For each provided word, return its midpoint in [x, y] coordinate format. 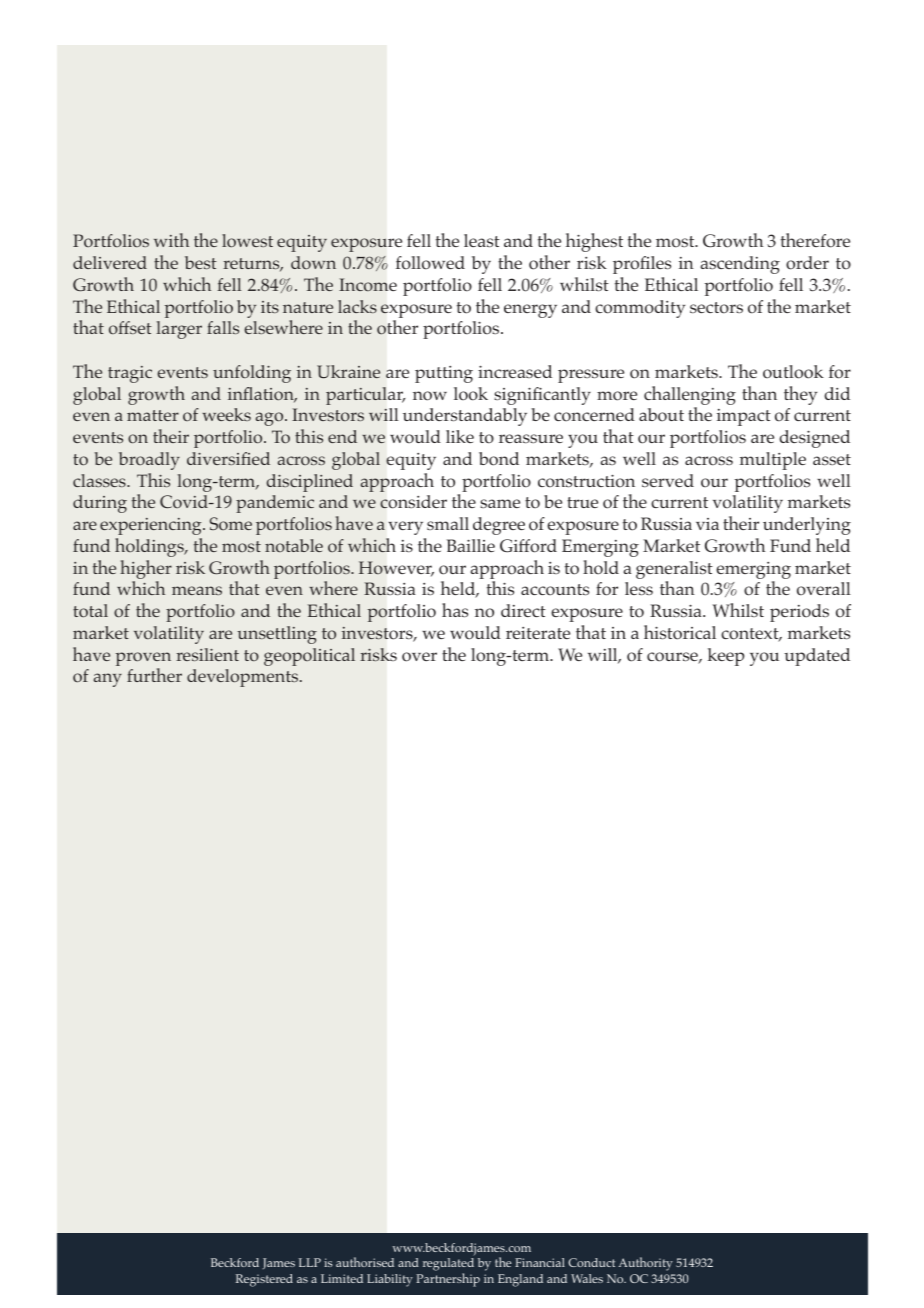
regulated [448, 1266]
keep [726, 657]
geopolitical [309, 657]
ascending [740, 265]
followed [430, 263]
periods [799, 613]
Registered [264, 1280]
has [455, 610]
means [197, 590]
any [108, 680]
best [201, 262]
